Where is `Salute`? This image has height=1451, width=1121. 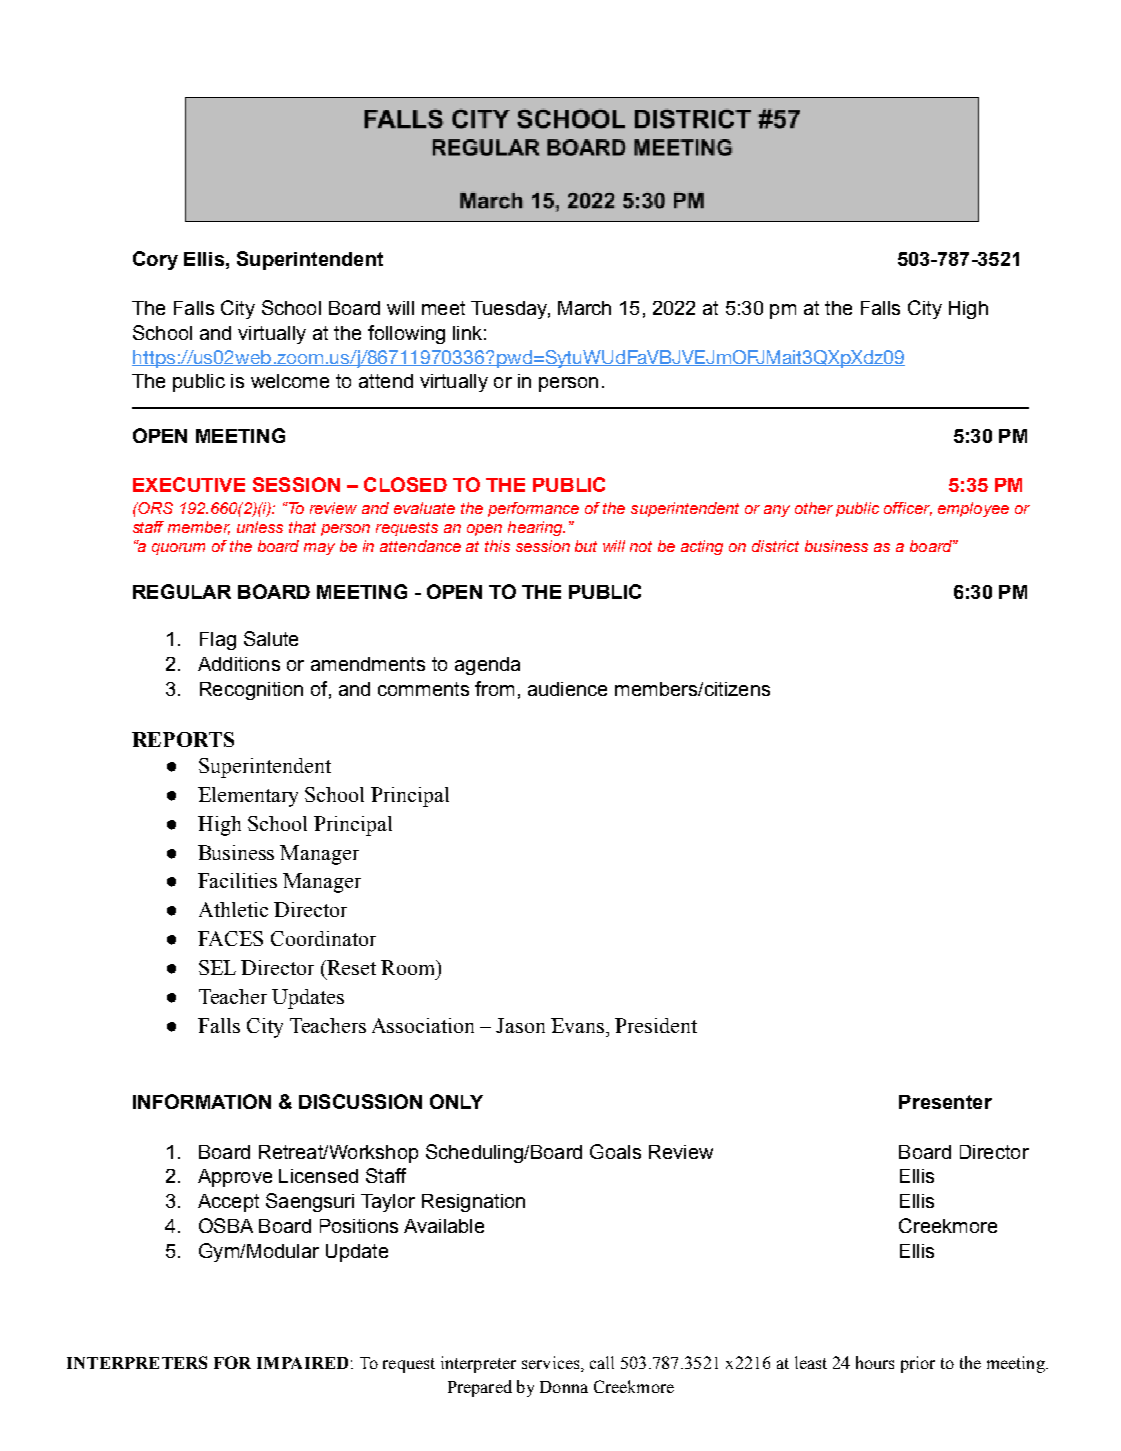
Salute is located at coordinates (271, 638).
